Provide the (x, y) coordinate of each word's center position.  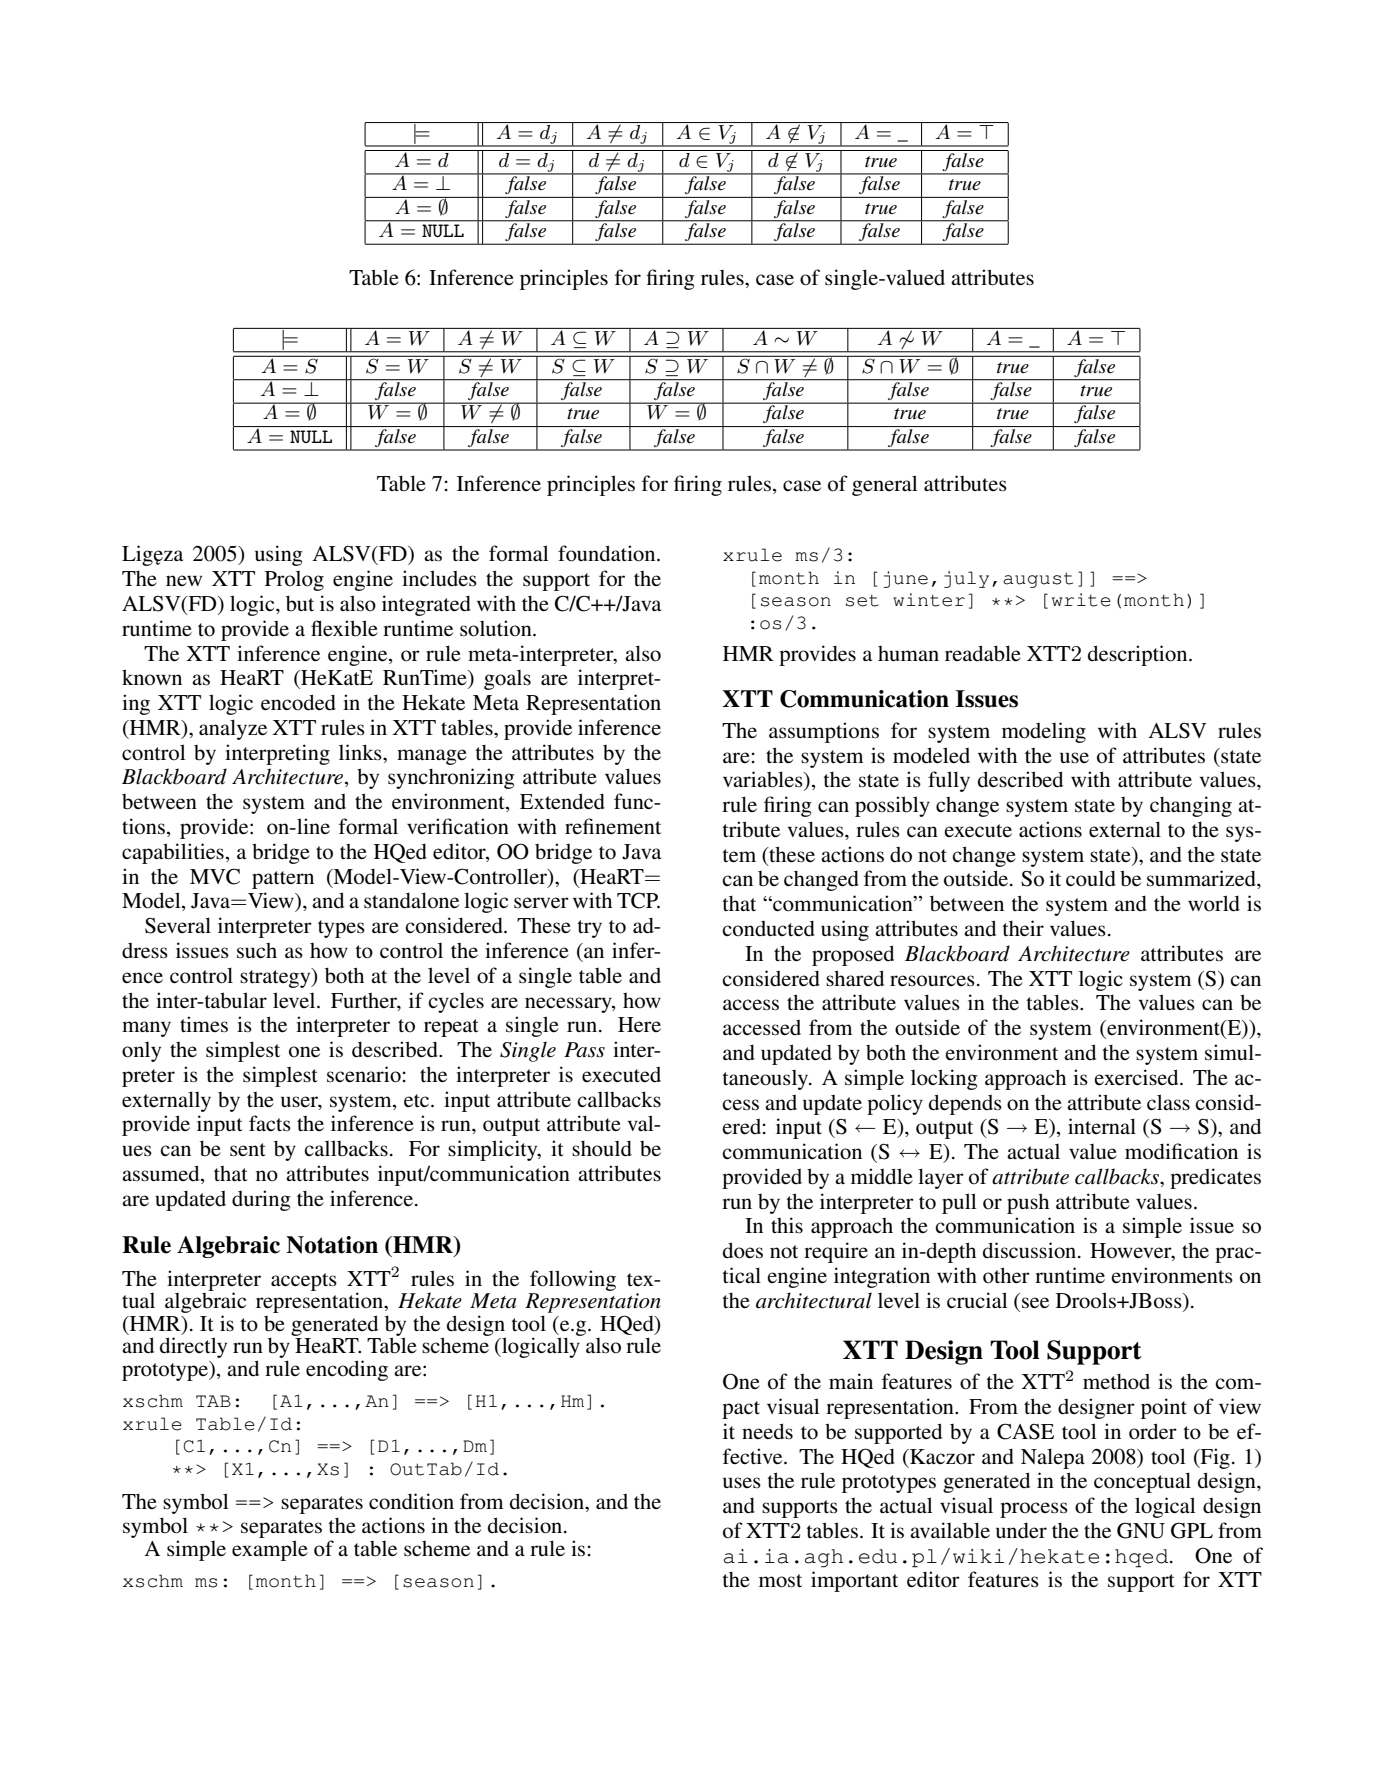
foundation (608, 553)
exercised (1137, 1077)
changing (1191, 806)
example (270, 1550)
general (885, 485)
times (204, 1024)
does (743, 1250)
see (1035, 1303)
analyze (233, 729)
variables (764, 780)
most (780, 1581)
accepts (304, 1282)
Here (639, 1025)
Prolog (294, 581)
